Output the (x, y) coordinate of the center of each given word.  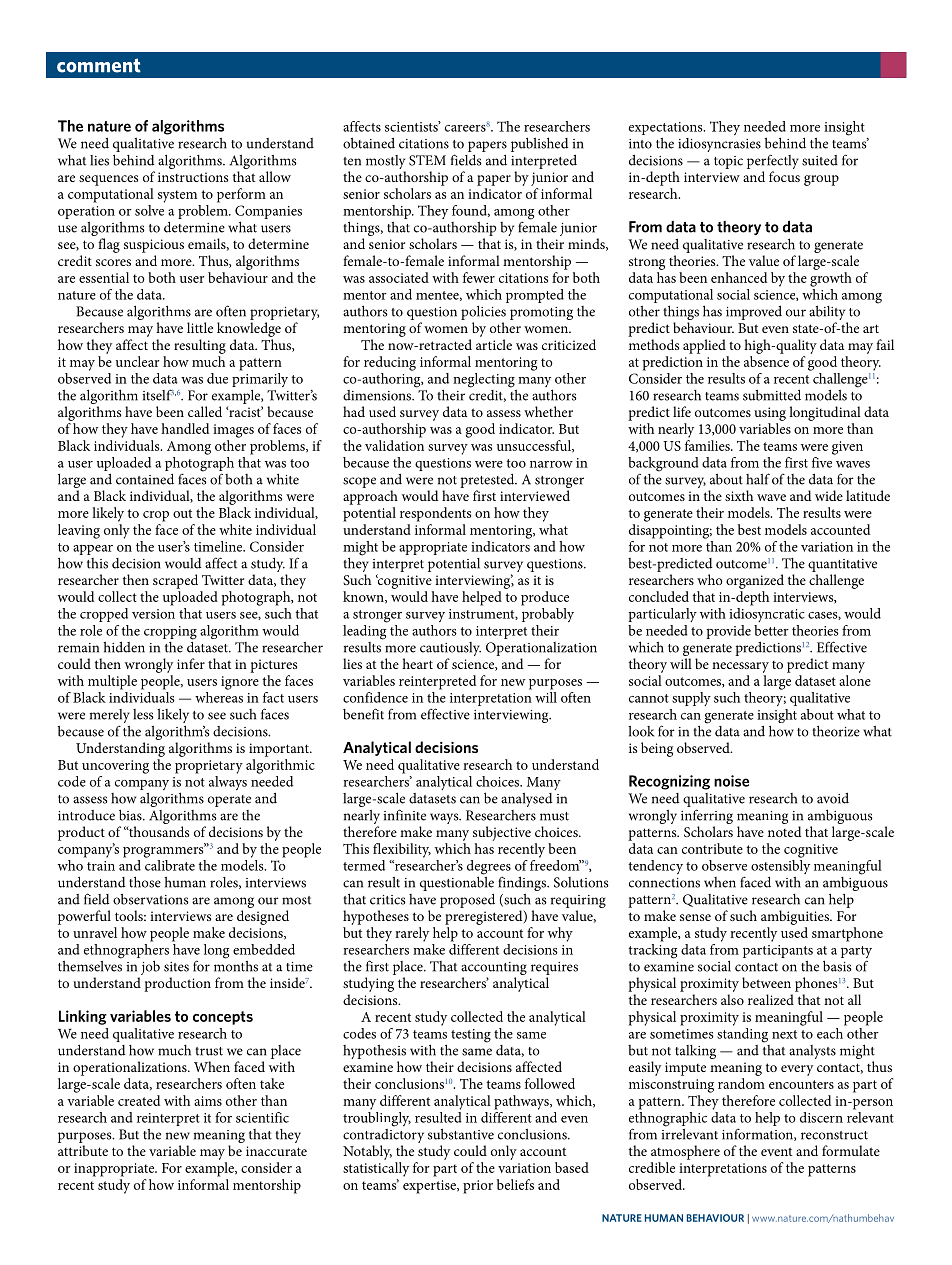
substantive (461, 1134)
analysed (526, 800)
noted (784, 831)
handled (185, 428)
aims (208, 1101)
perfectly (773, 161)
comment (99, 65)
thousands (157, 831)
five (823, 461)
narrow (551, 464)
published (539, 144)
